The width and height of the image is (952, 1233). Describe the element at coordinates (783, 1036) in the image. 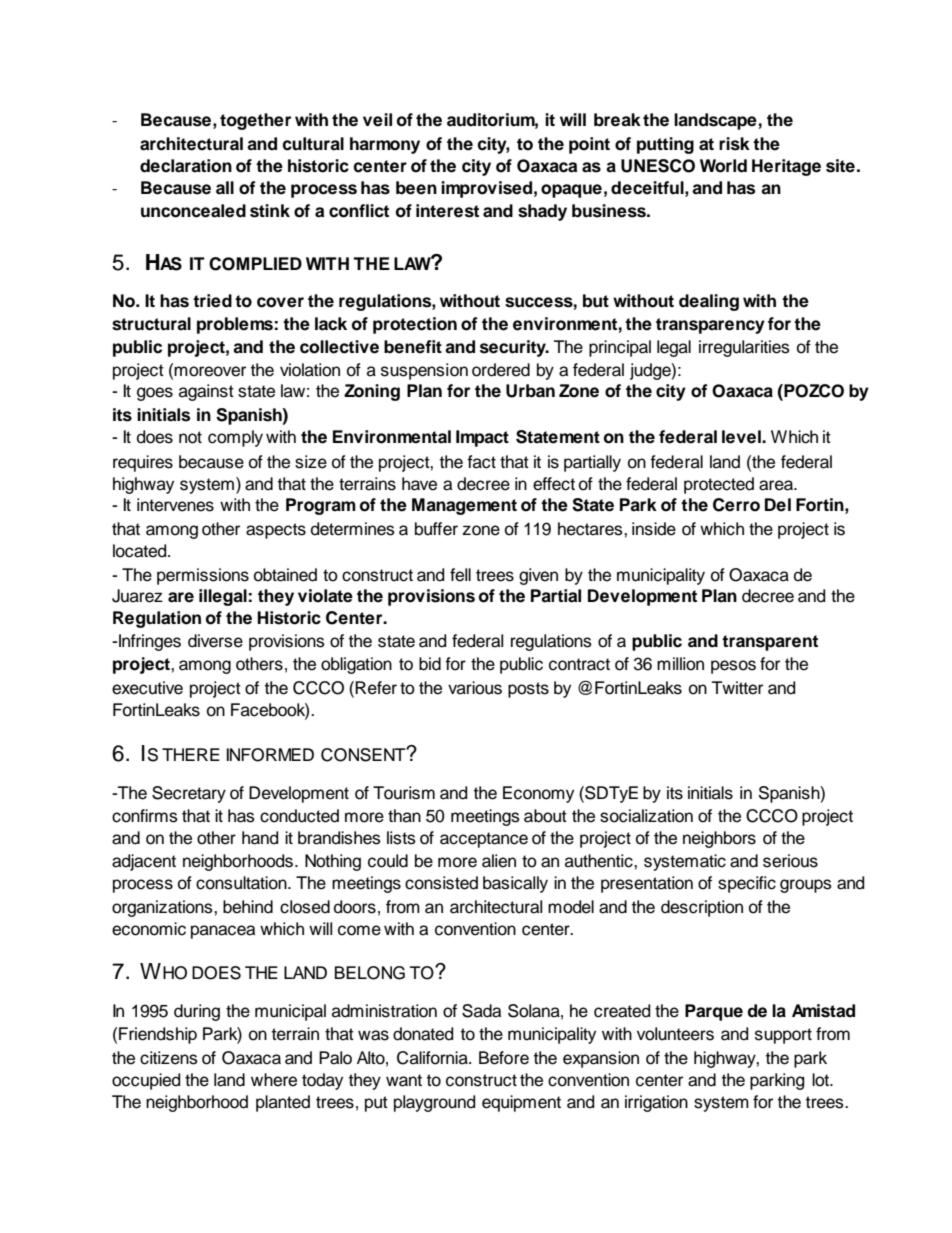

I see `support` at that location.
